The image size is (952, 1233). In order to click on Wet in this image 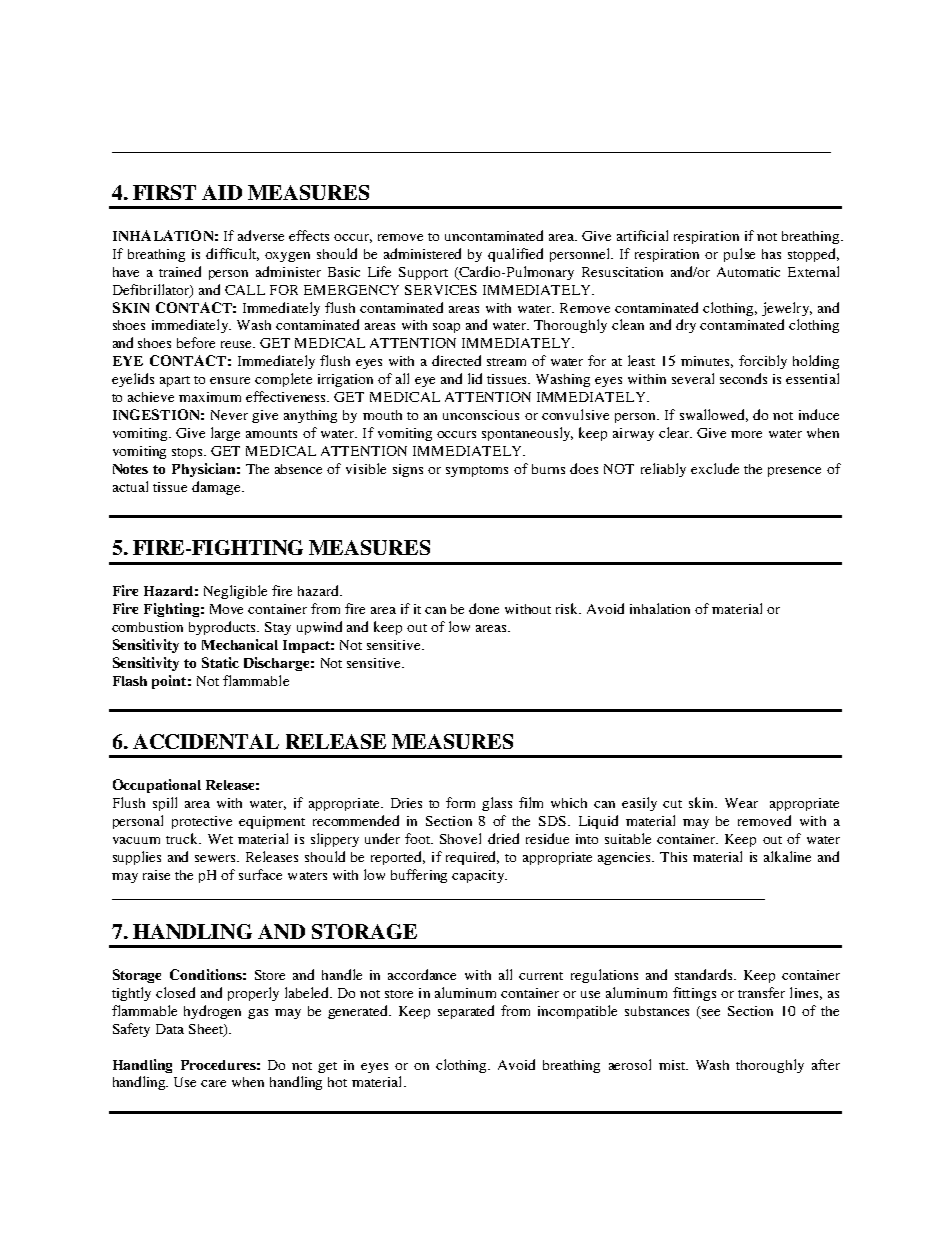, I will do `click(220, 839)`.
